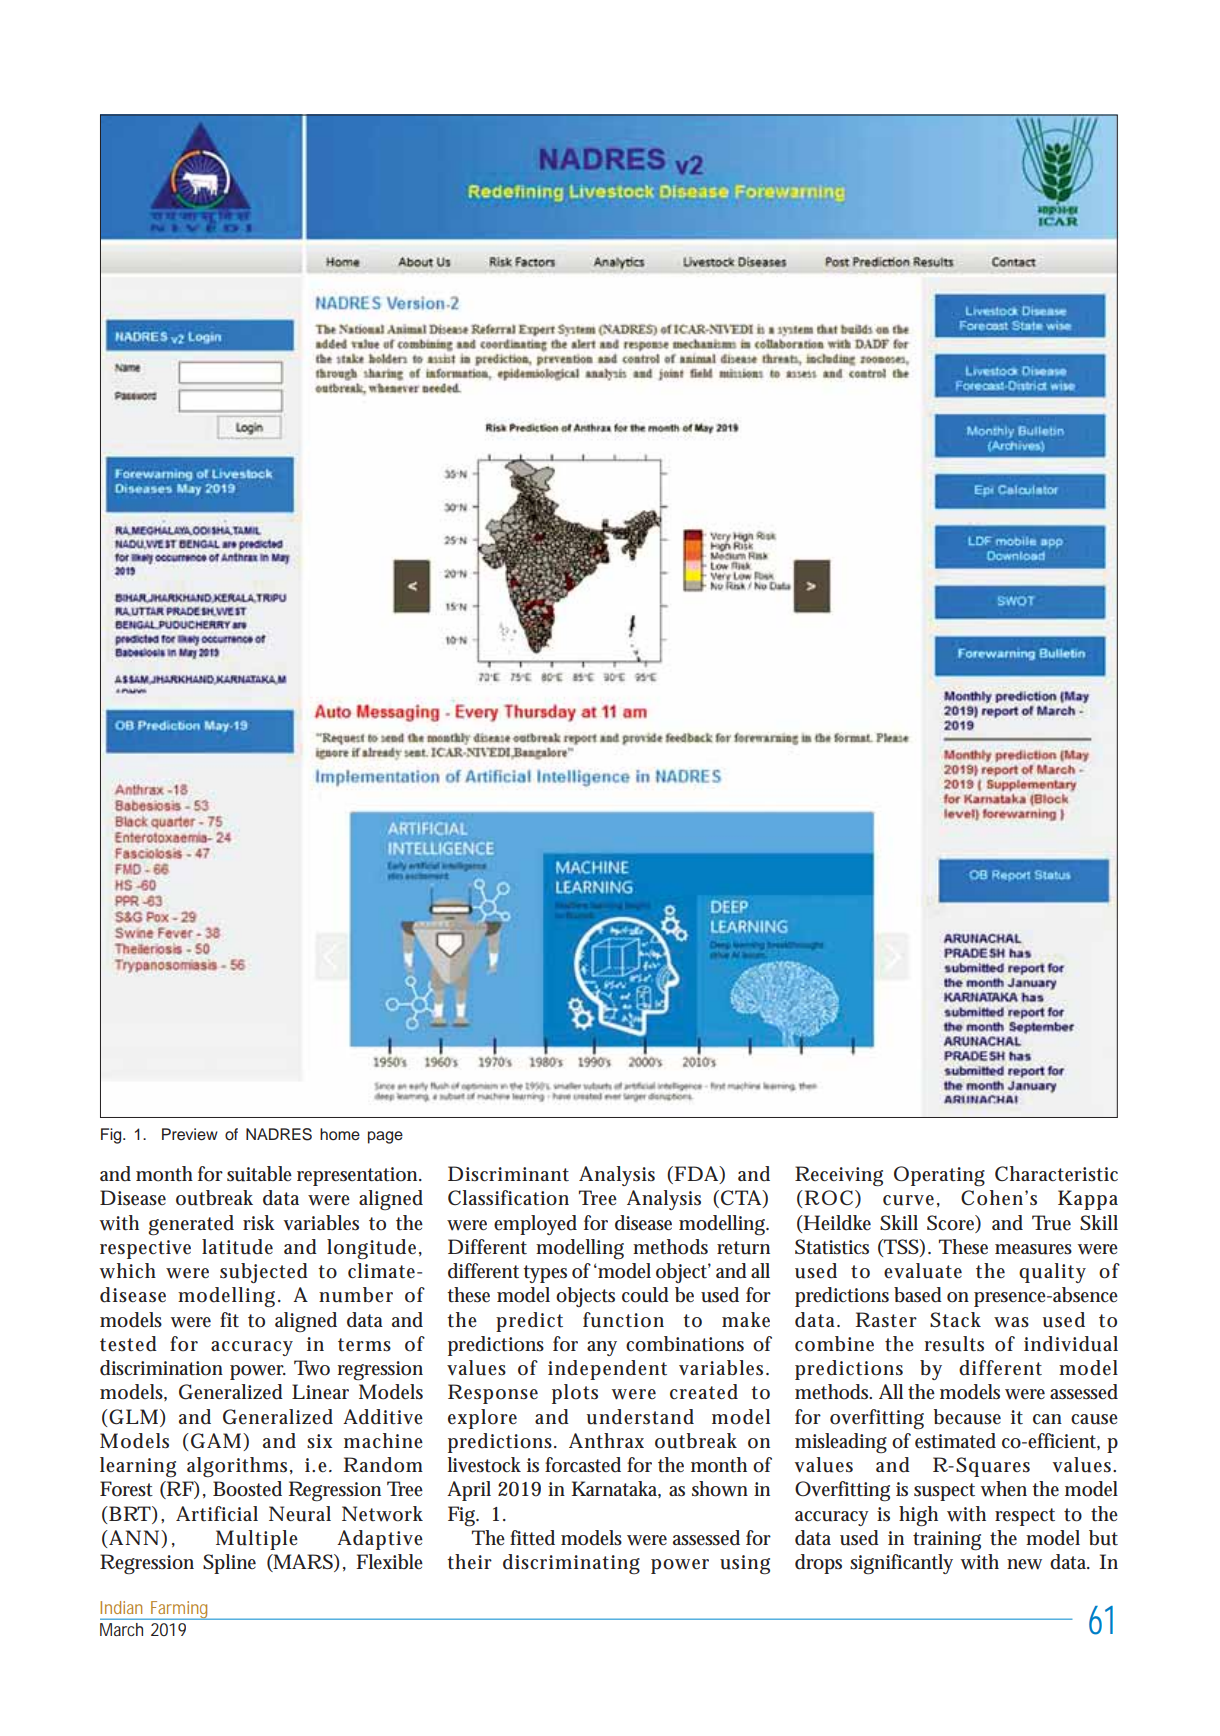  What do you see at coordinates (695, 1175) in the image?
I see `FDA` at bounding box center [695, 1175].
